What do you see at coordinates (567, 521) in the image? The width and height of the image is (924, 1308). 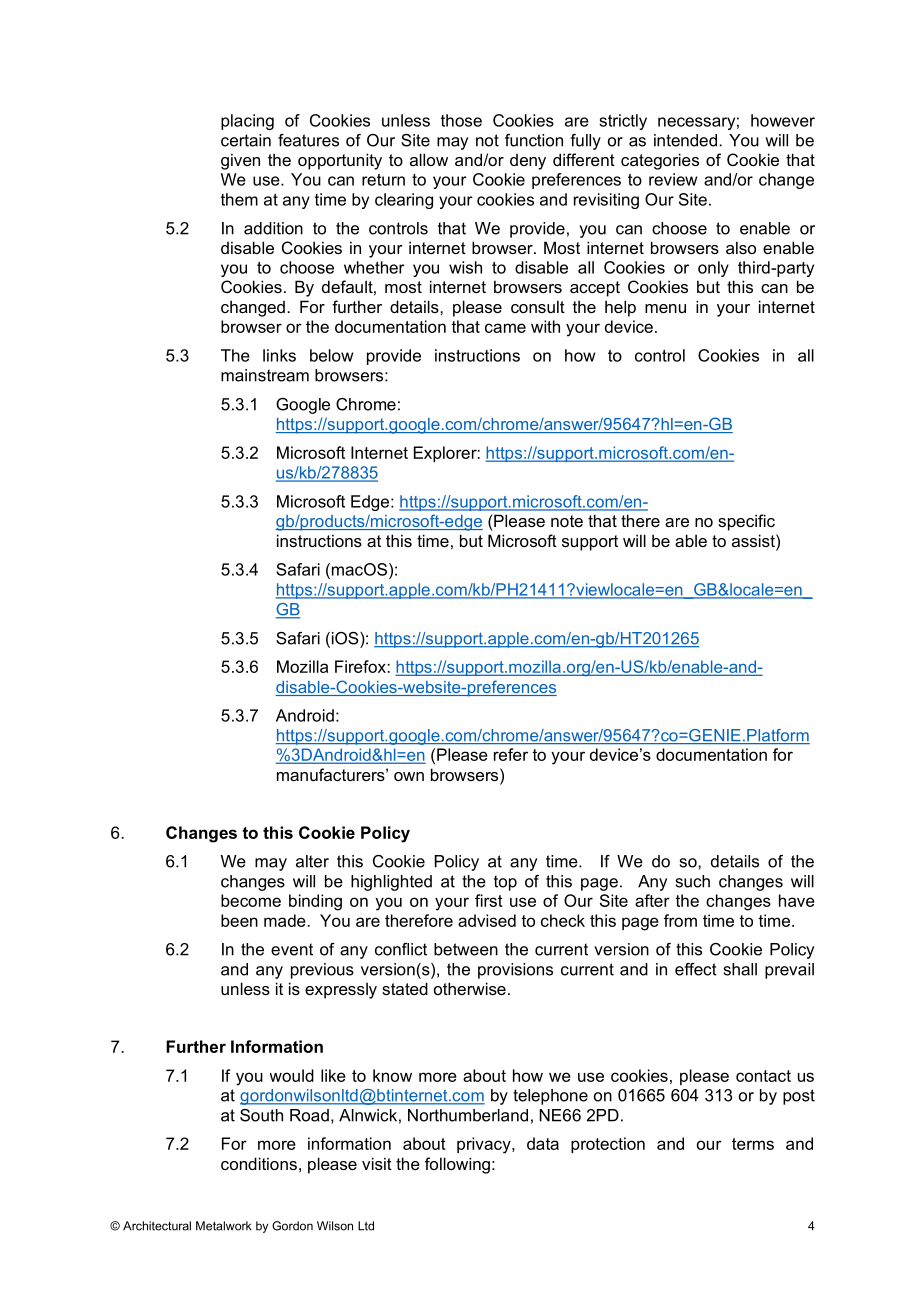 I see `note` at bounding box center [567, 521].
